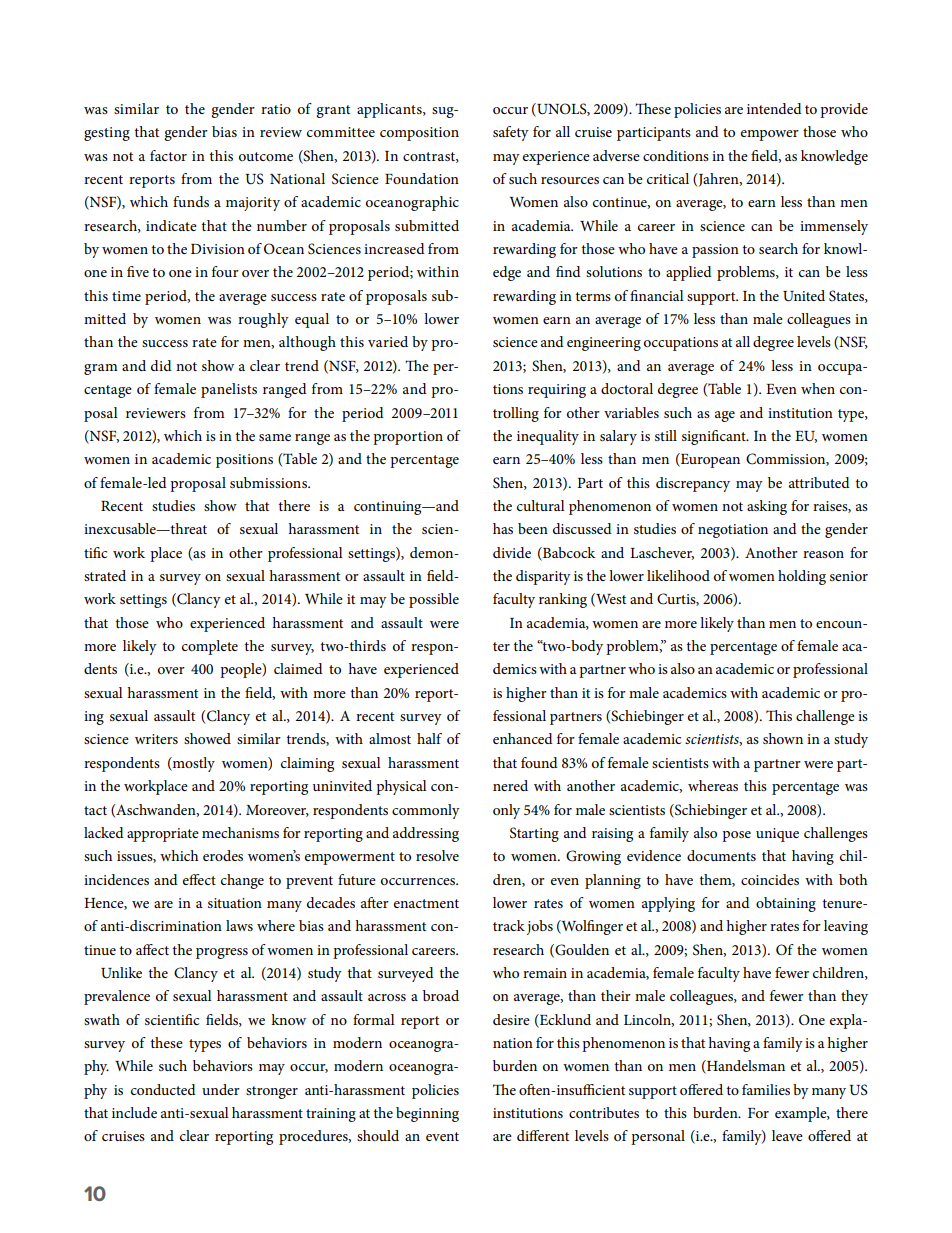 The image size is (952, 1233). Describe the element at coordinates (168, 155) in the document. I see `factor` at that location.
